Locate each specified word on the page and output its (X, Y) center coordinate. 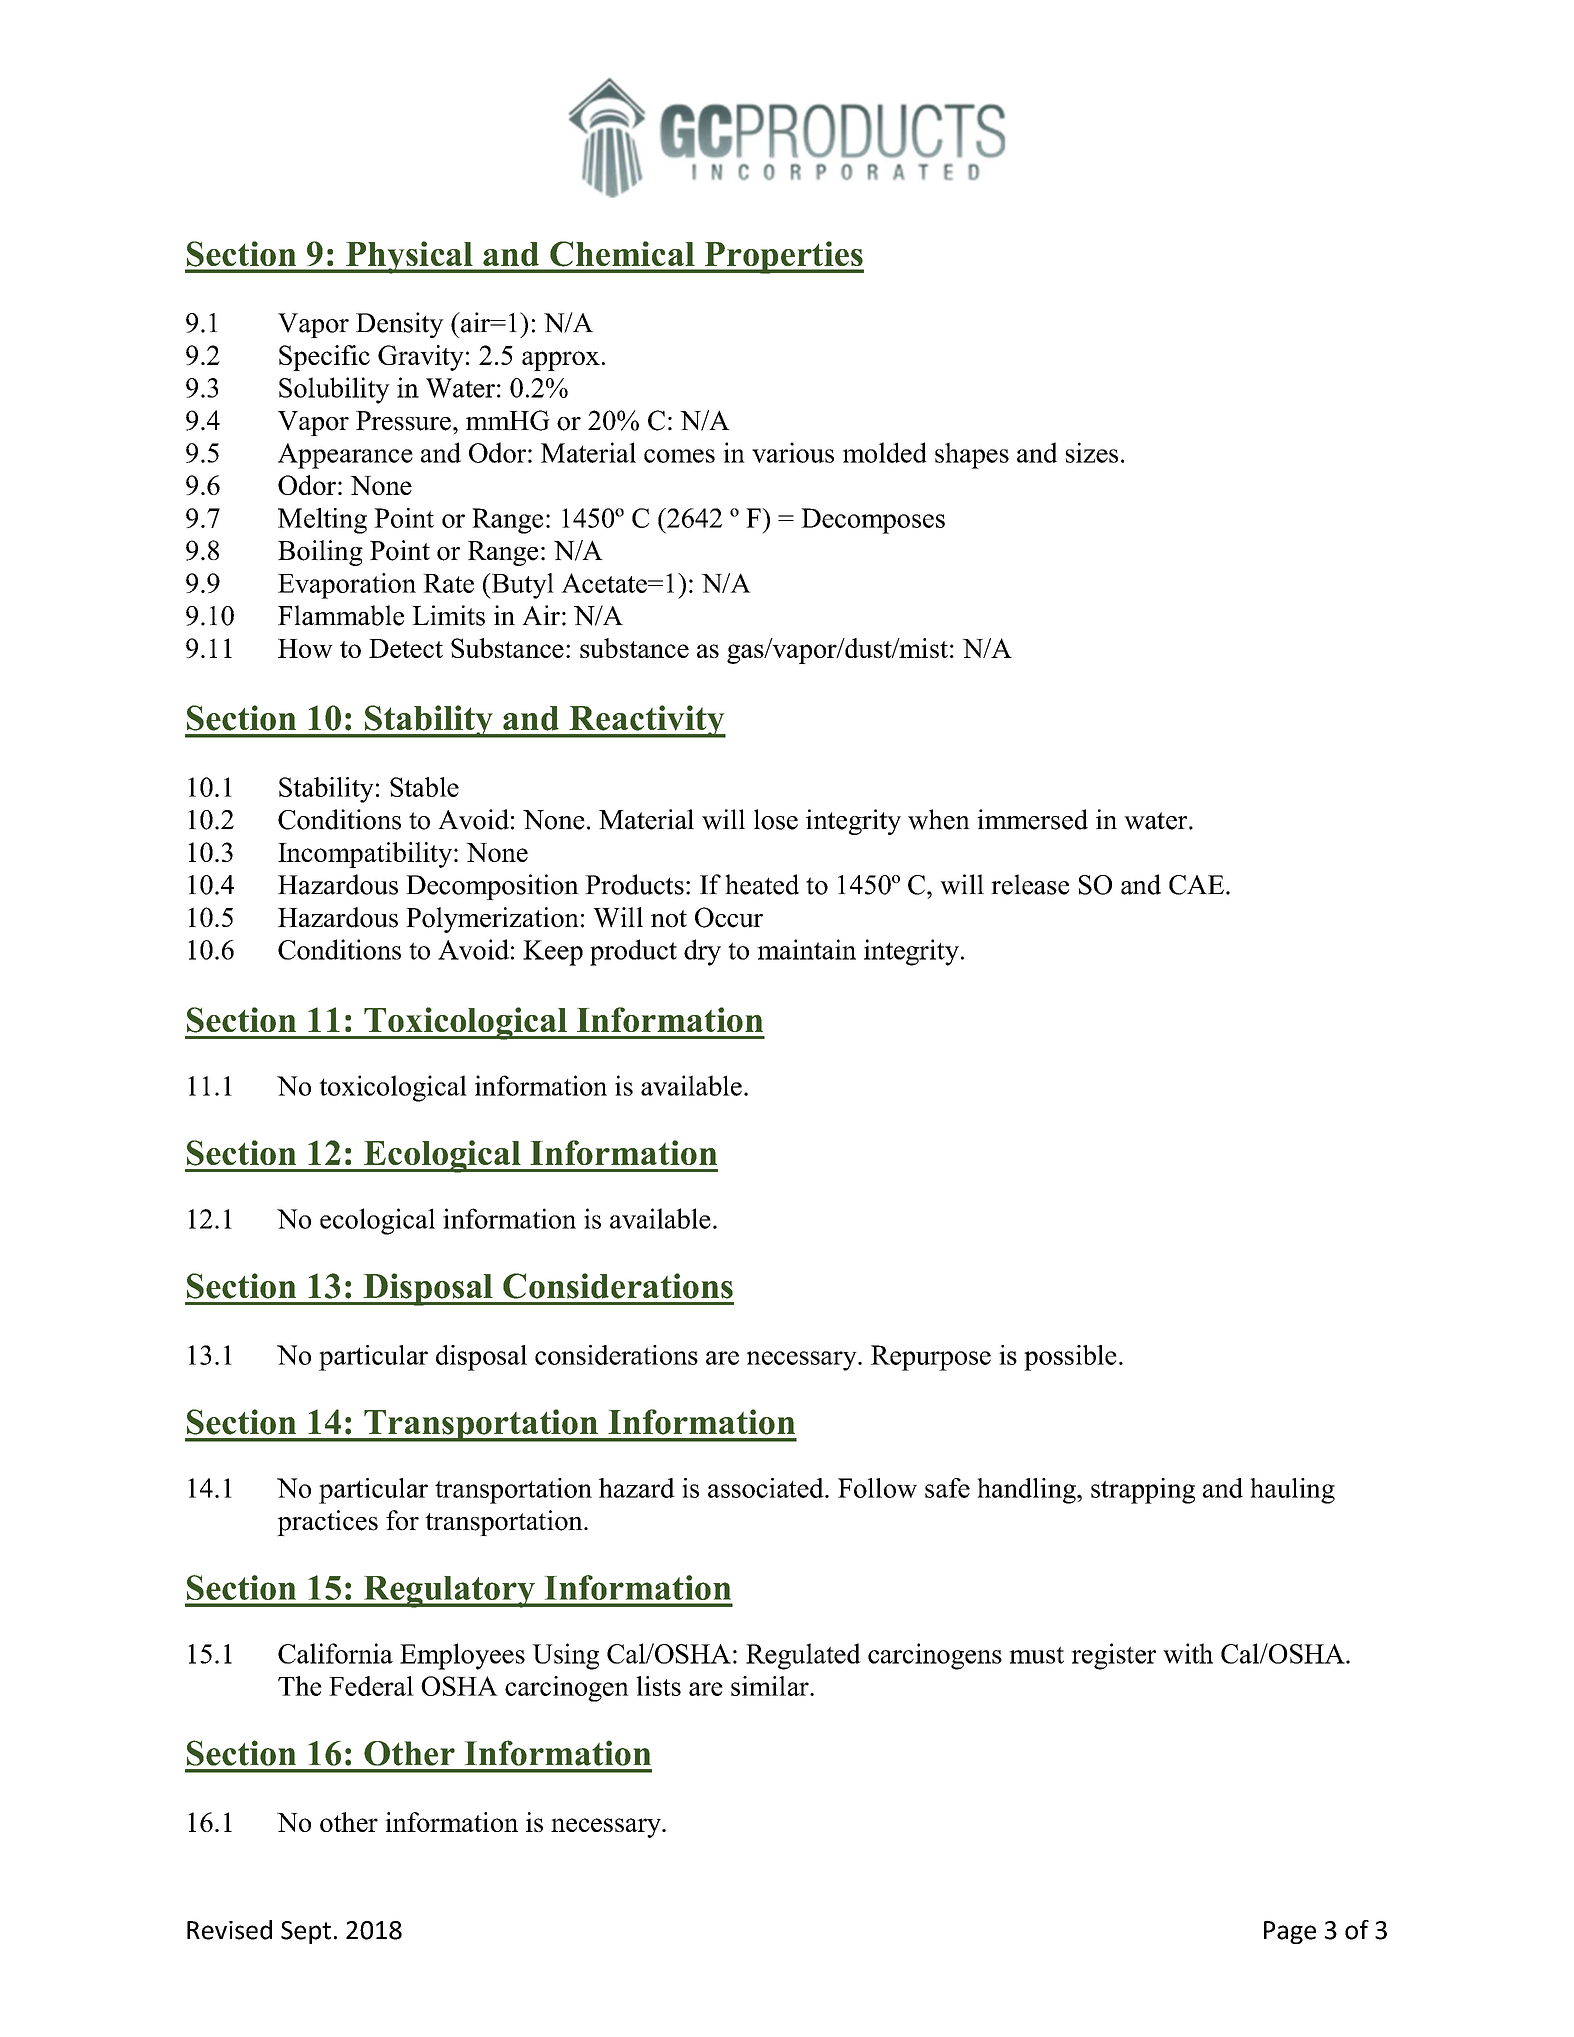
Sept (306, 1932)
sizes (1092, 452)
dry (702, 952)
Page (1290, 1932)
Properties (783, 257)
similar (771, 1686)
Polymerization (492, 920)
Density (400, 325)
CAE (1196, 885)
